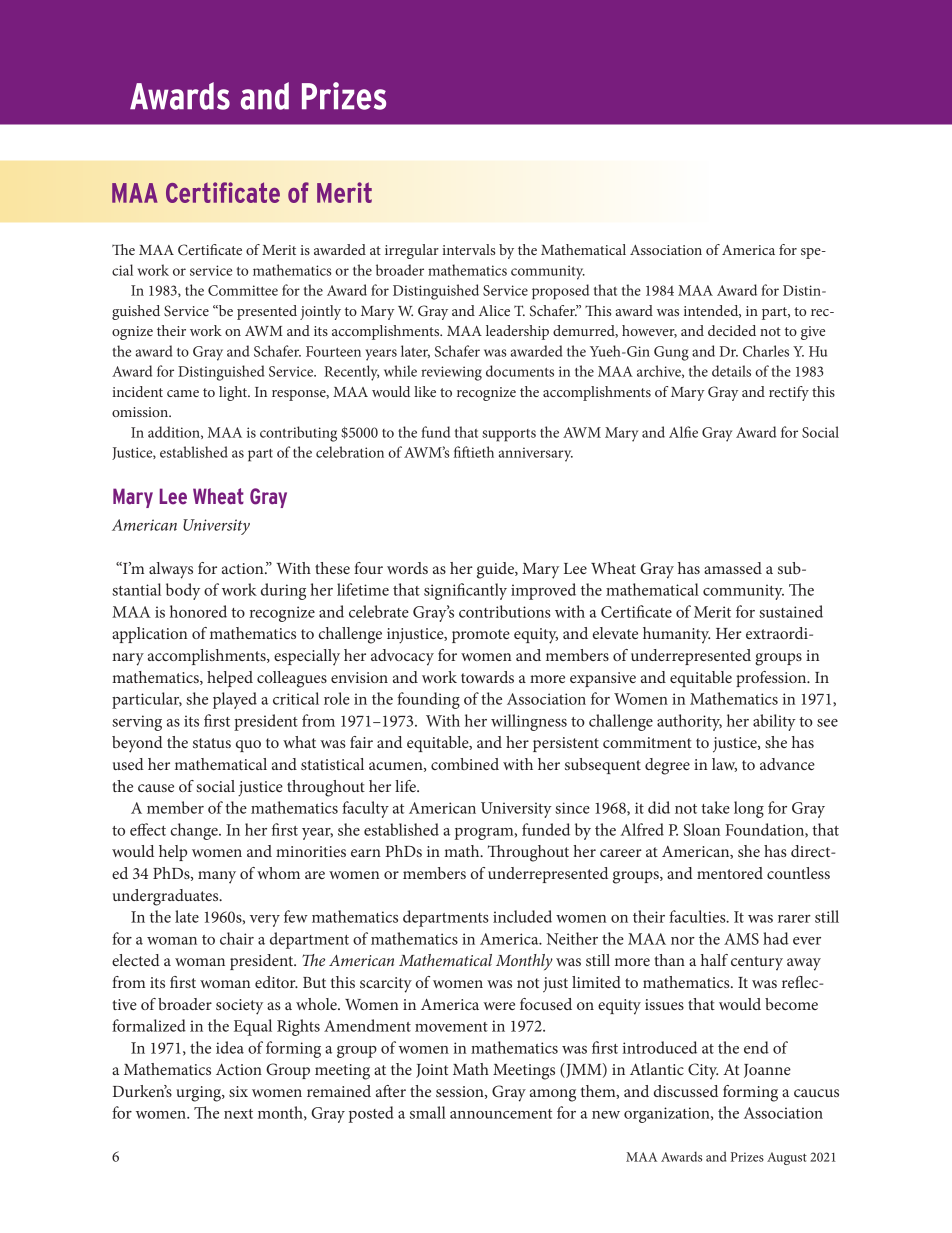  I want to click on long, so click(749, 809).
